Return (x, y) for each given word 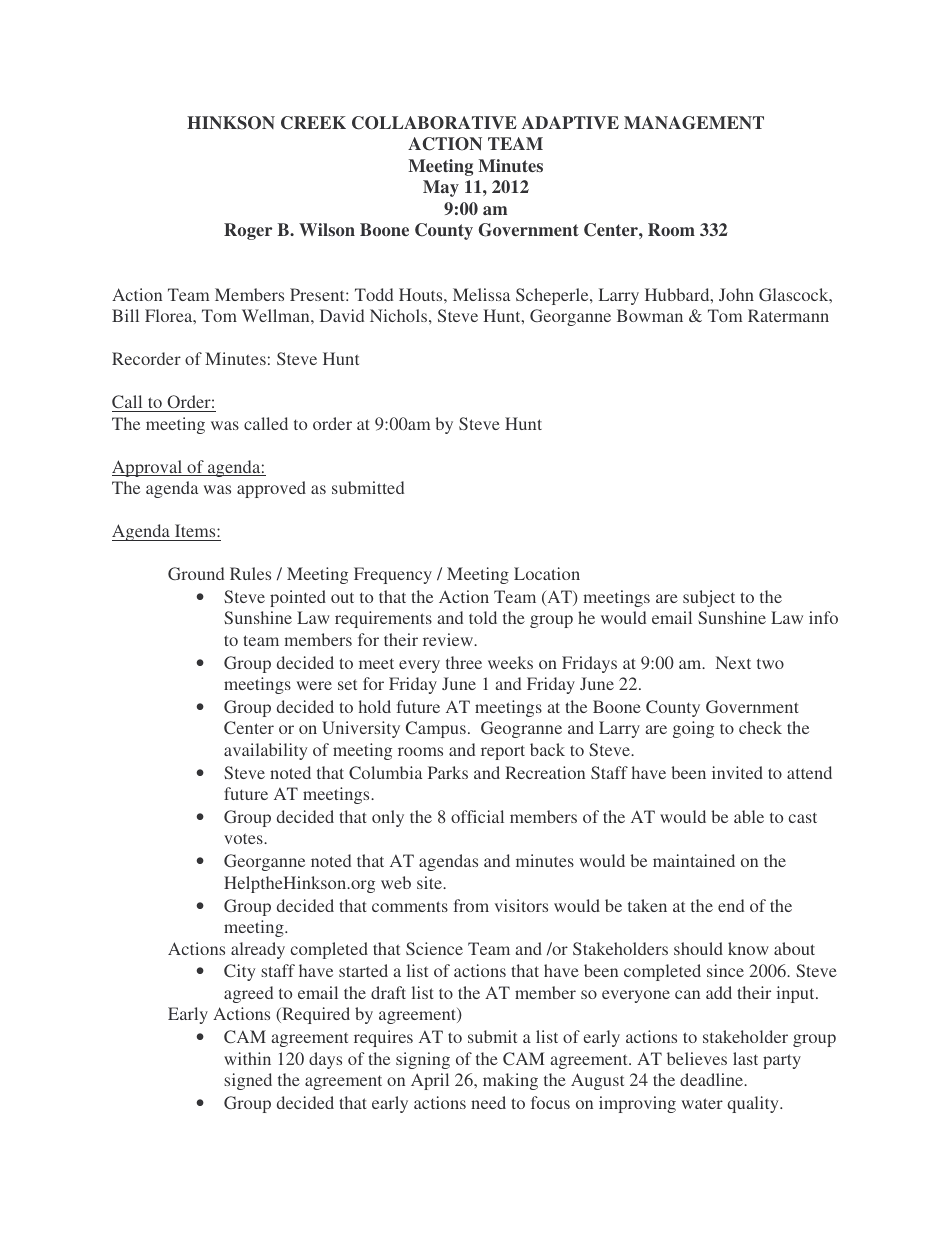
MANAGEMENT (694, 123)
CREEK (313, 123)
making (510, 1081)
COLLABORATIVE (434, 123)
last (745, 1058)
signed (248, 1081)
